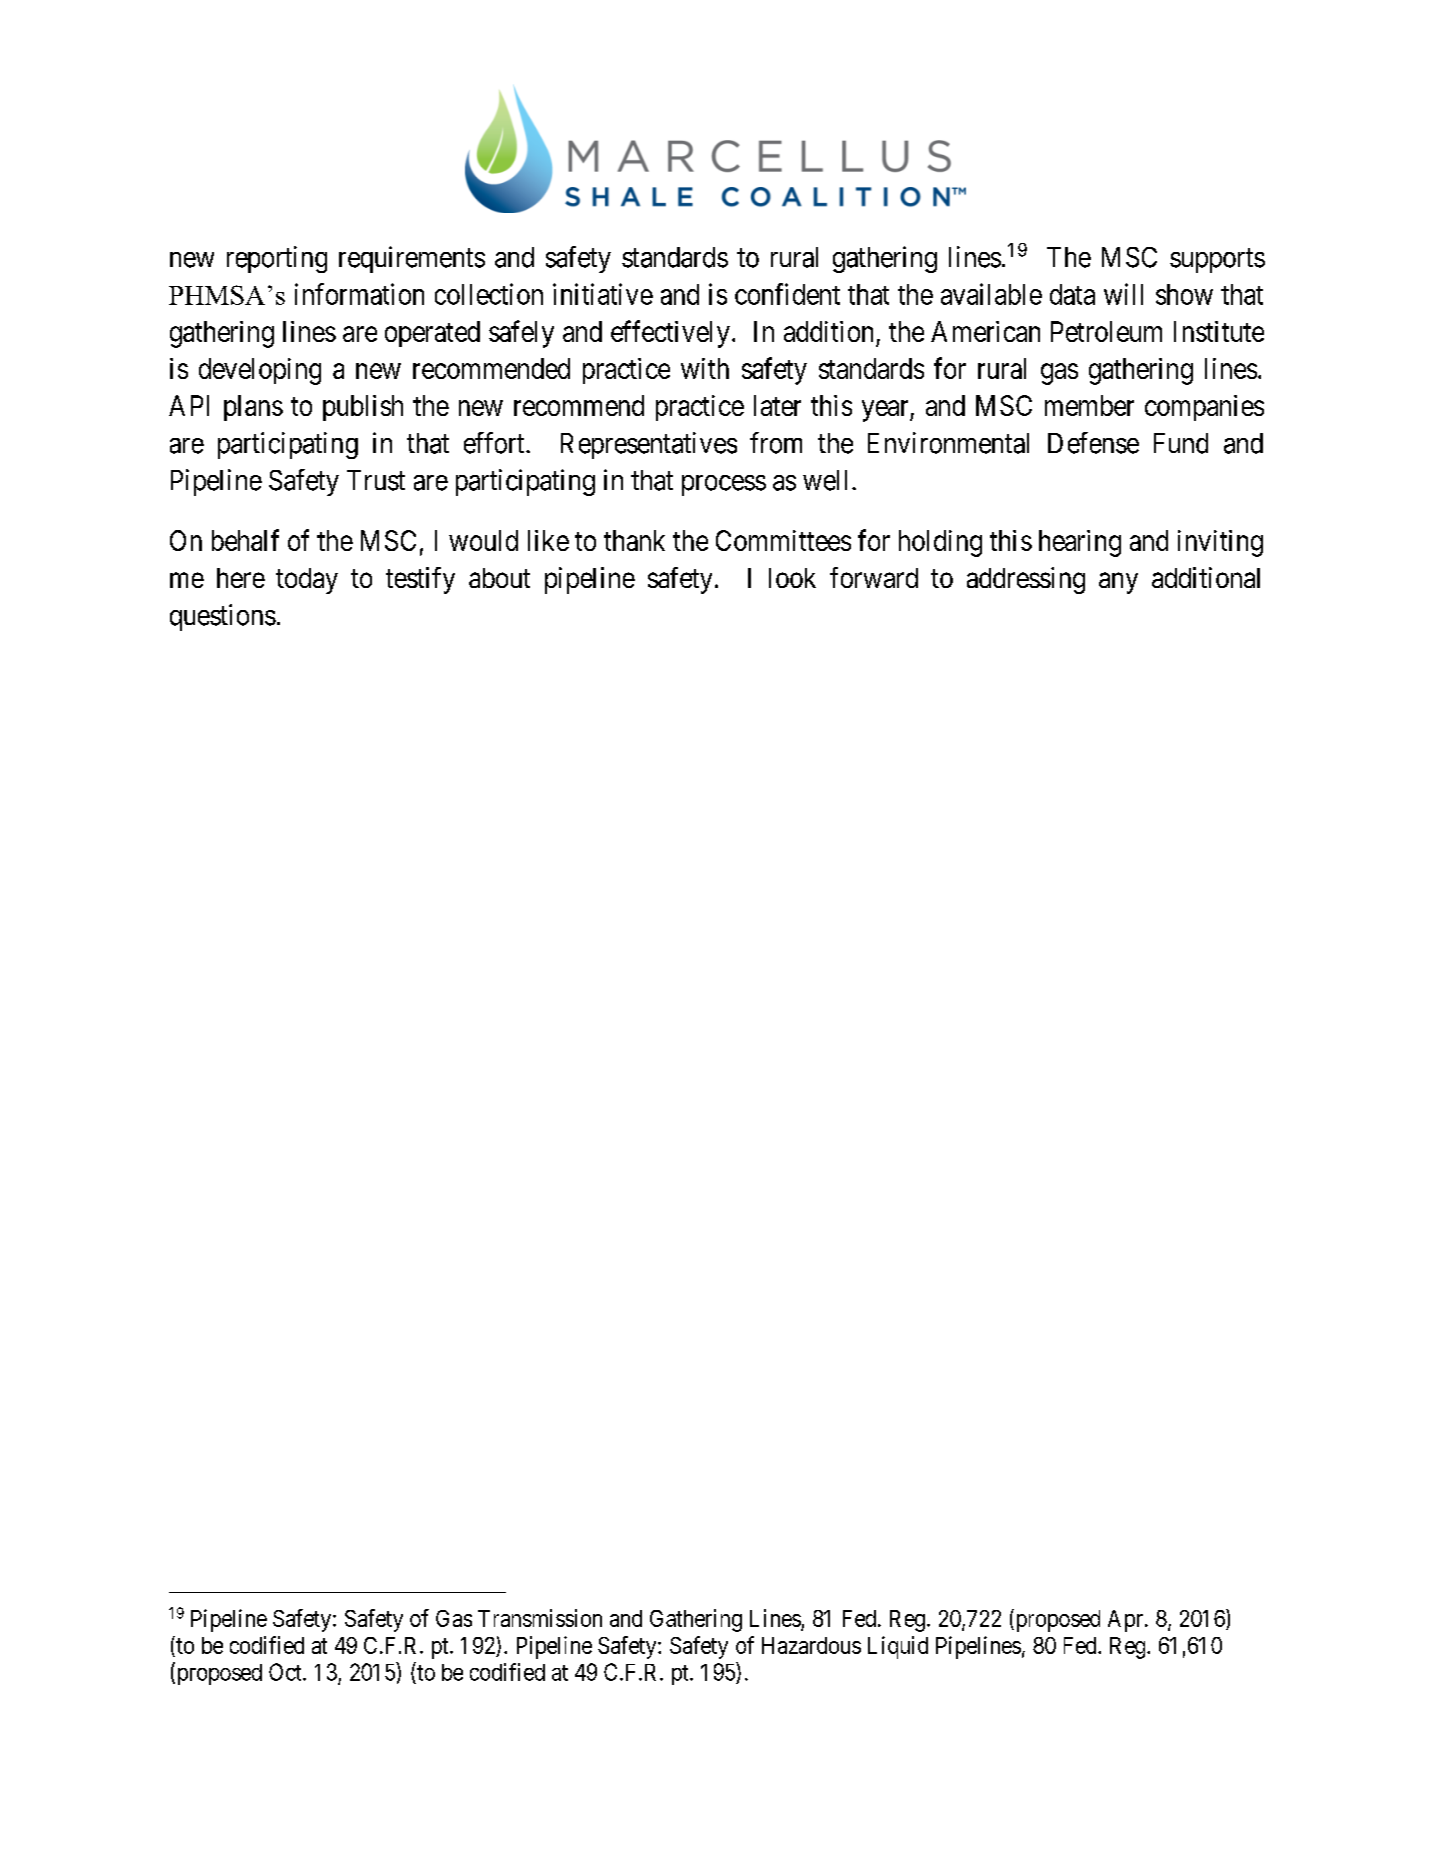 This document has width=1432, height=1854. I want to click on forward, so click(874, 577).
